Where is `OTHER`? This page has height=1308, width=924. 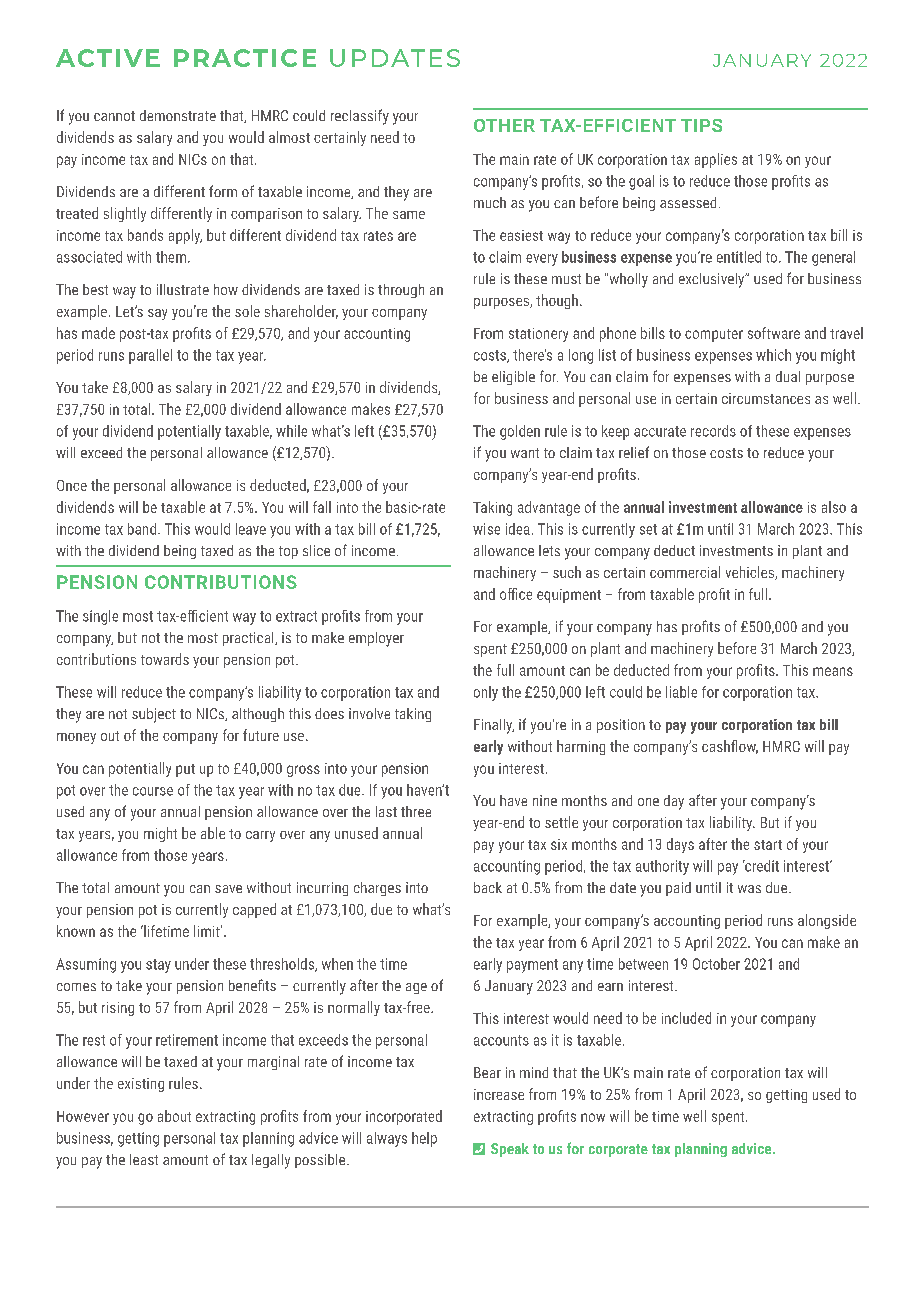
OTHER is located at coordinates (504, 125).
